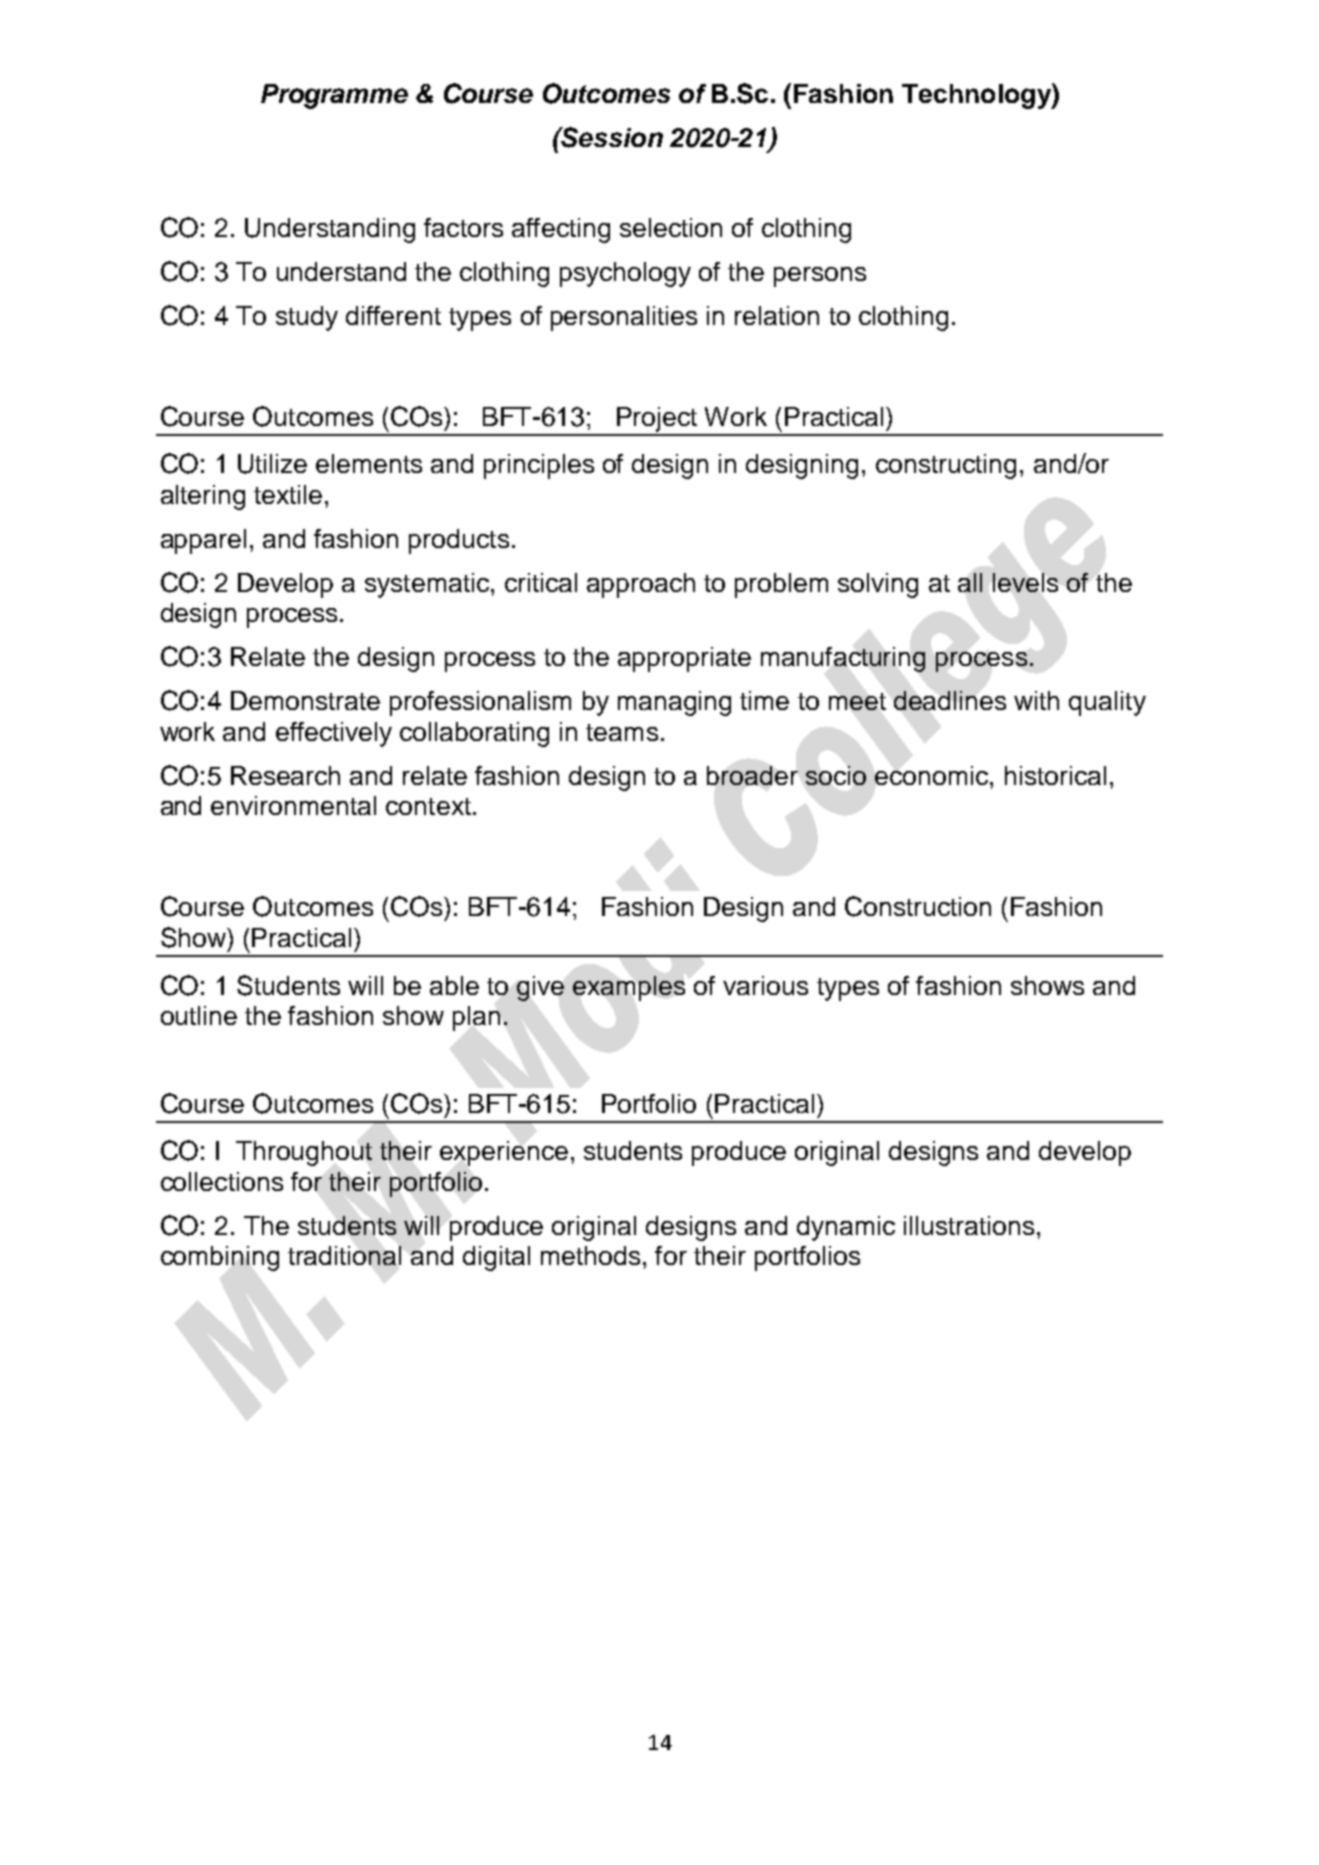 The width and height of the screenshot is (1319, 1865). What do you see at coordinates (334, 96) in the screenshot?
I see `Programme` at bounding box center [334, 96].
